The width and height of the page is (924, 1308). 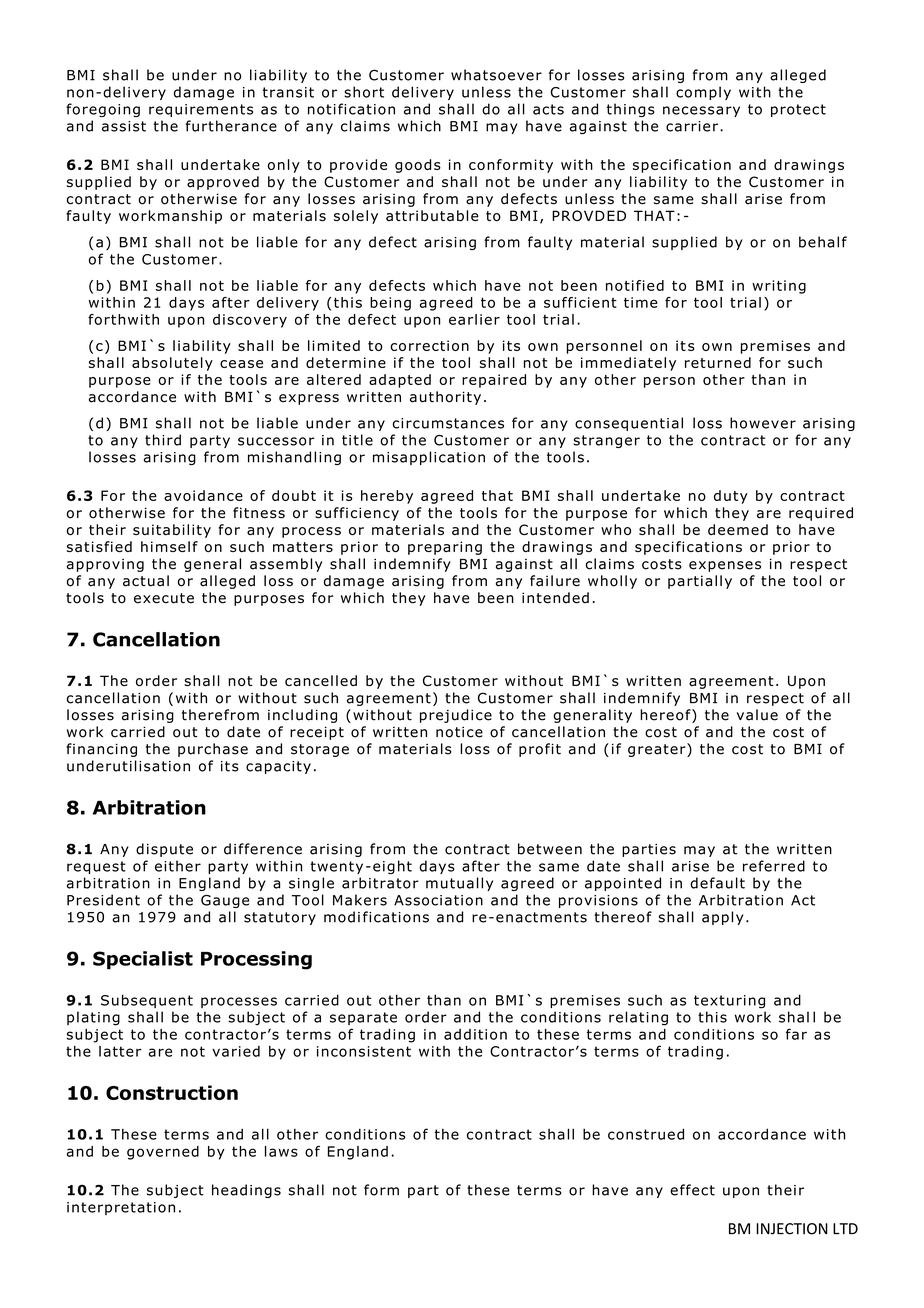 I want to click on prejudice, so click(x=456, y=716).
